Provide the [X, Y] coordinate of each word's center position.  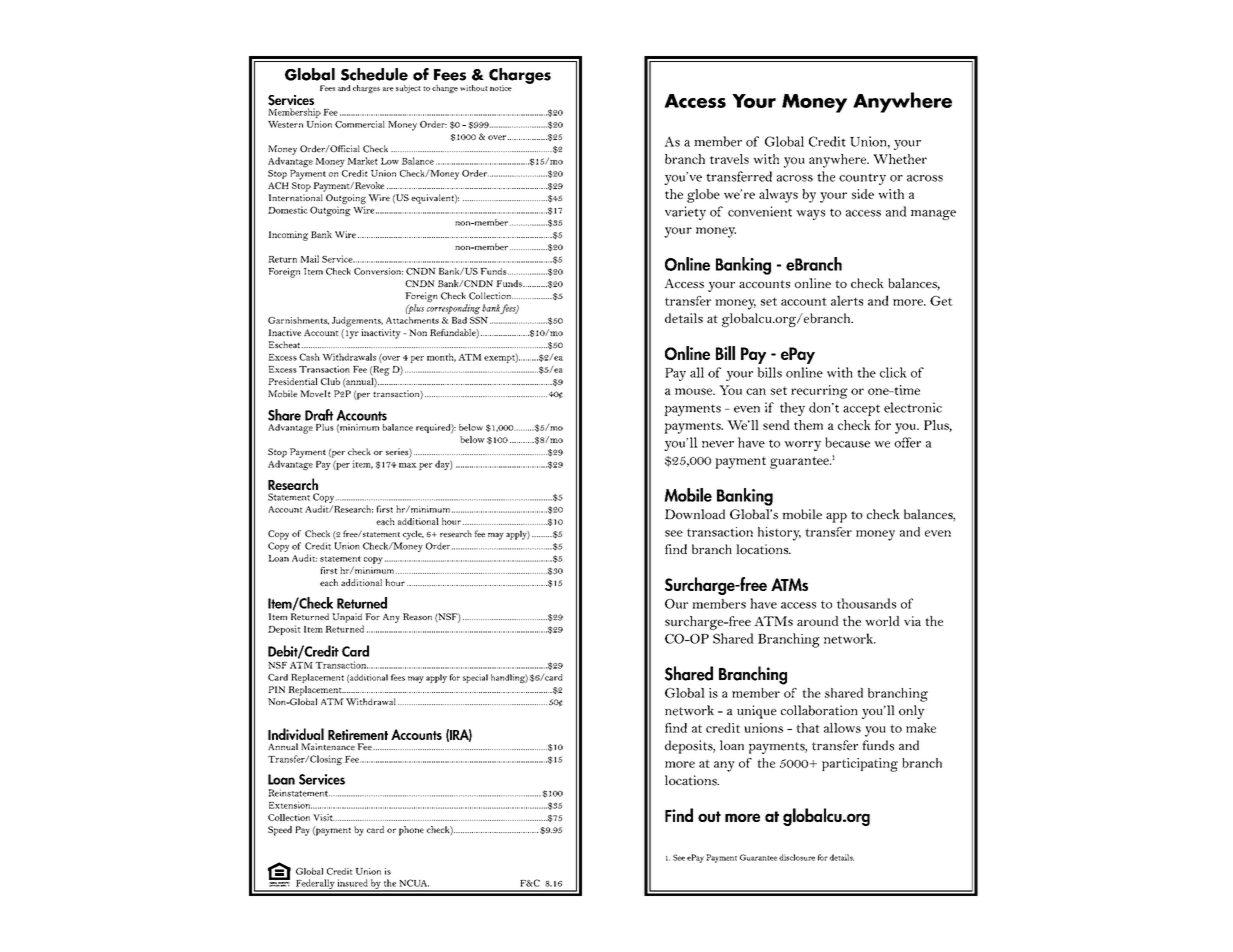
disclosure [797, 857]
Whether [900, 159]
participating [860, 765]
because [847, 442]
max [408, 465]
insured [352, 883]
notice [501, 88]
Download [695, 514]
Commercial [360, 124]
